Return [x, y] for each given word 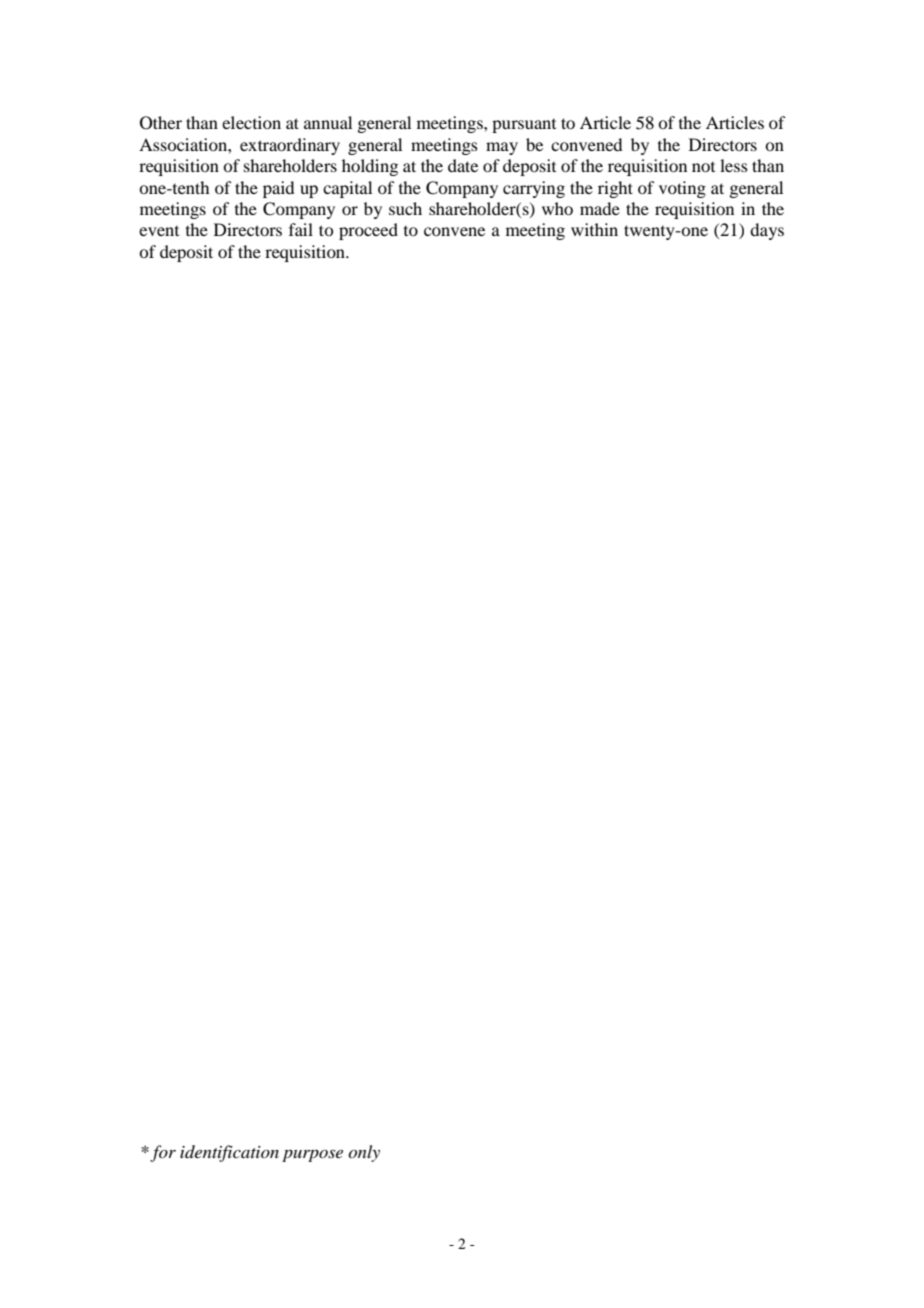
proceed [368, 231]
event [159, 231]
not [703, 167]
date [463, 165]
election [251, 122]
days [767, 231]
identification [229, 1153]
